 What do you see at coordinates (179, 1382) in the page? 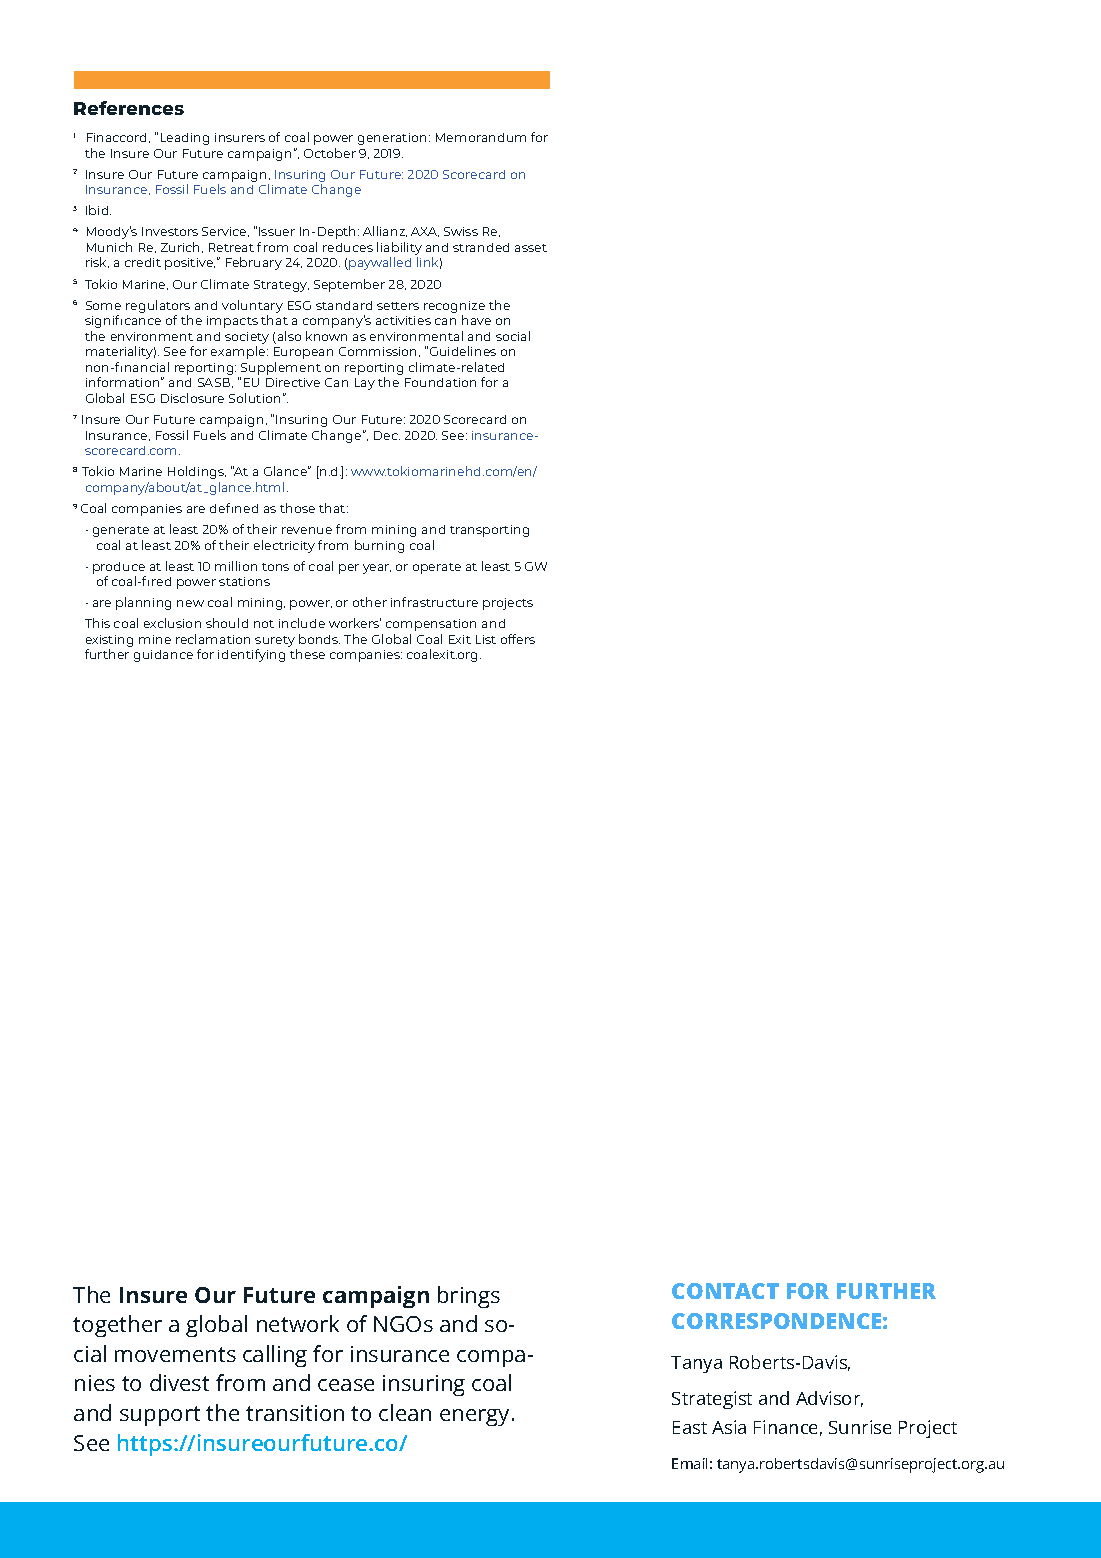
I see `divest` at bounding box center [179, 1382].
